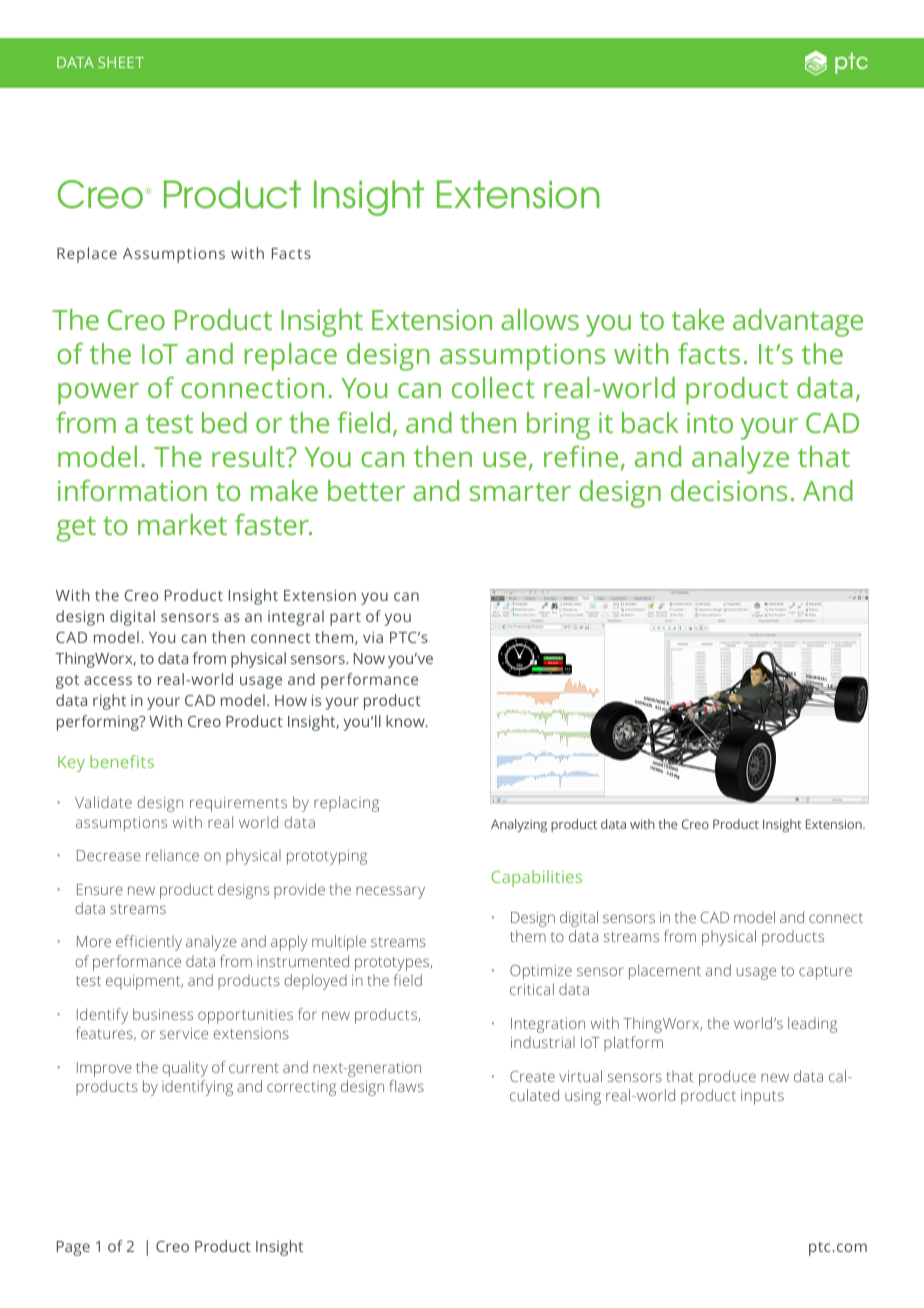 The width and height of the image is (924, 1308). What do you see at coordinates (519, 825) in the image?
I see `Analyzing` at bounding box center [519, 825].
